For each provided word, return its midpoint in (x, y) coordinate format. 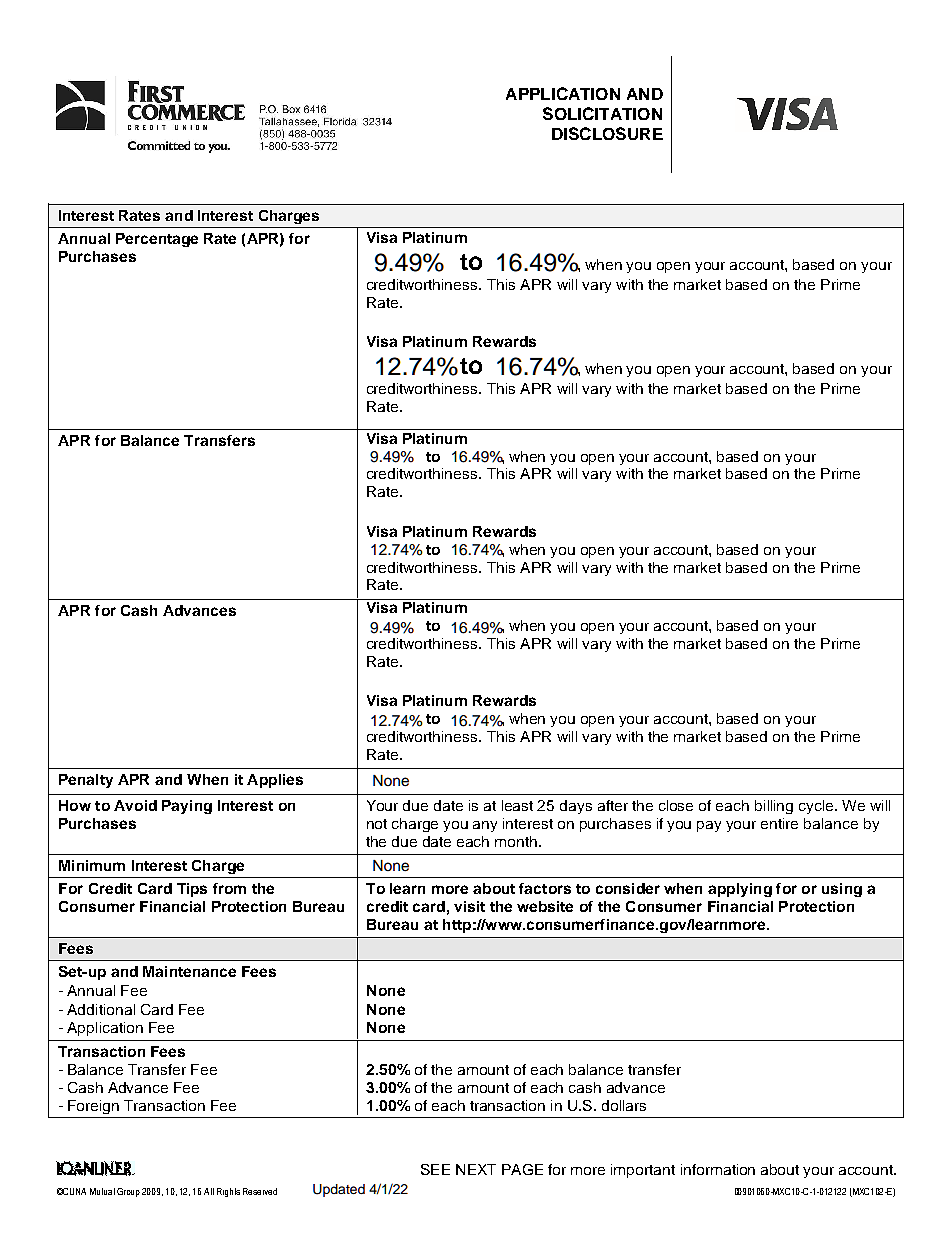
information (718, 1169)
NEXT (476, 1169)
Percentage (157, 240)
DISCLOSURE (607, 133)
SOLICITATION (602, 113)
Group (128, 1192)
